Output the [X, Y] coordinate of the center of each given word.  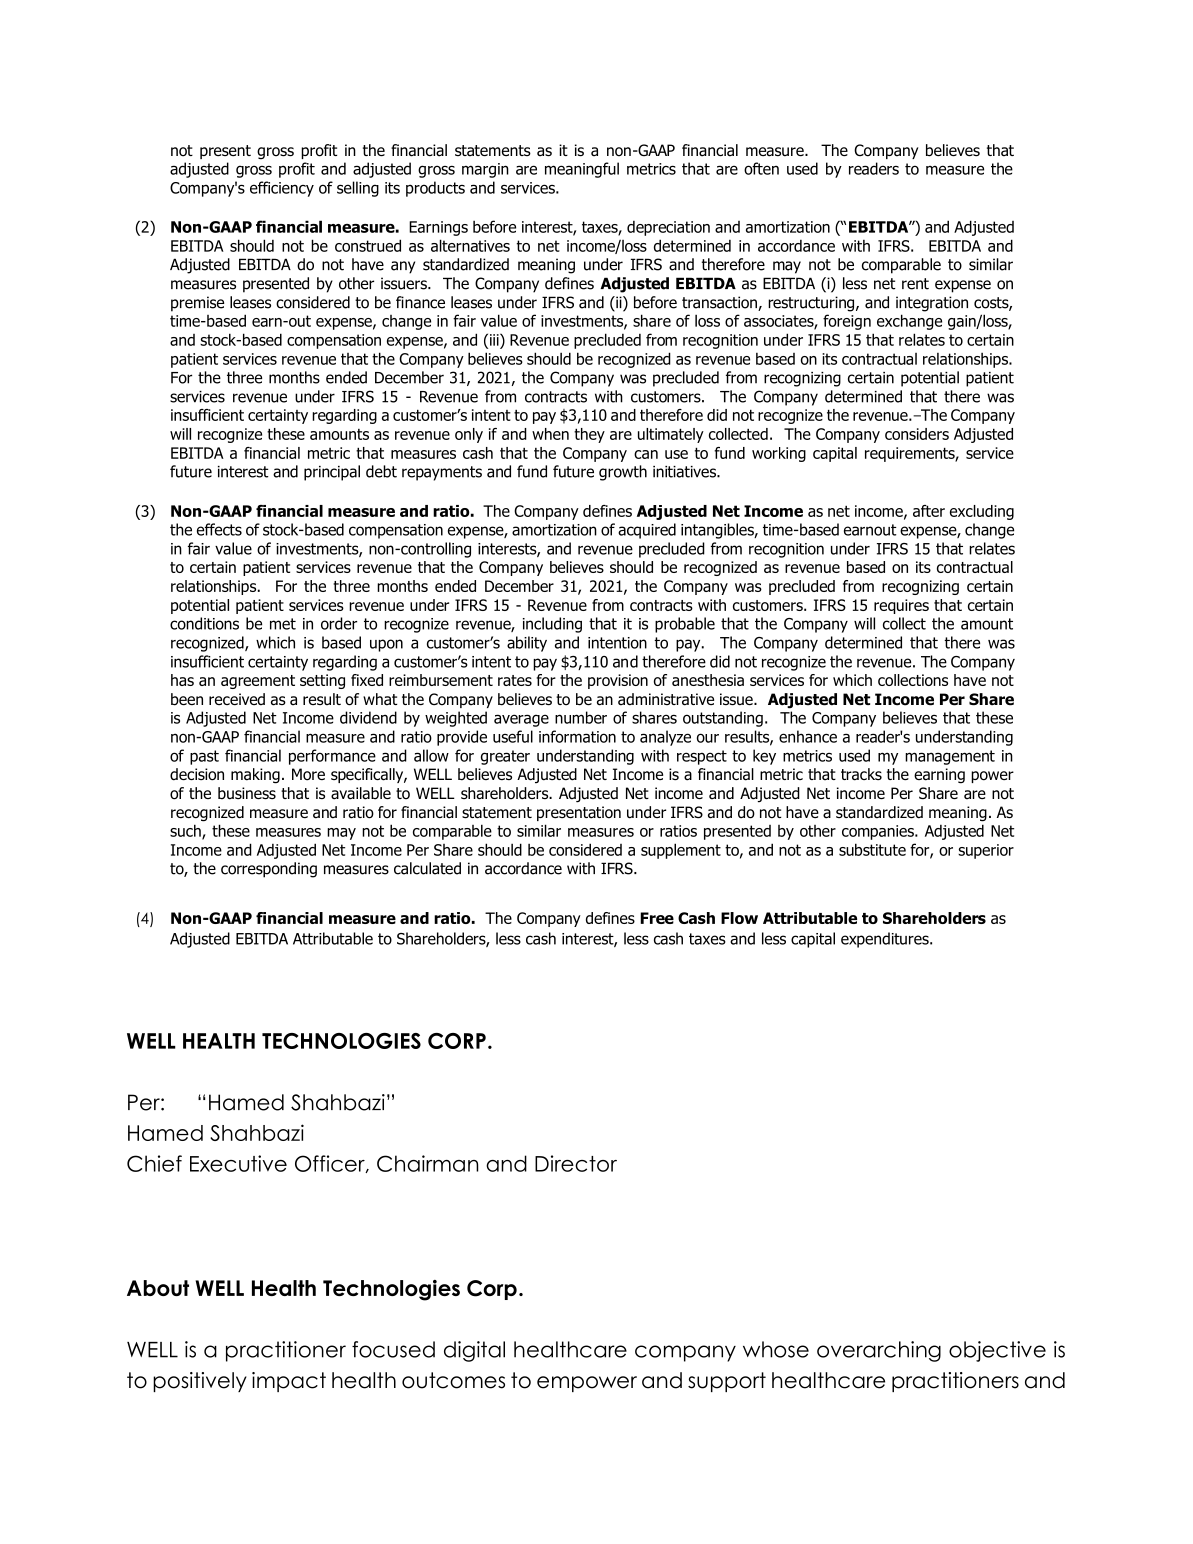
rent [915, 284]
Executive [238, 1163]
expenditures [886, 940]
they [589, 435]
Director [576, 1163]
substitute [872, 849]
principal [332, 473]
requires [901, 606]
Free [657, 918]
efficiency [282, 189]
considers [917, 434]
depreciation [668, 228]
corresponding [269, 870]
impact [289, 1382]
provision [618, 681]
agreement [258, 682]
